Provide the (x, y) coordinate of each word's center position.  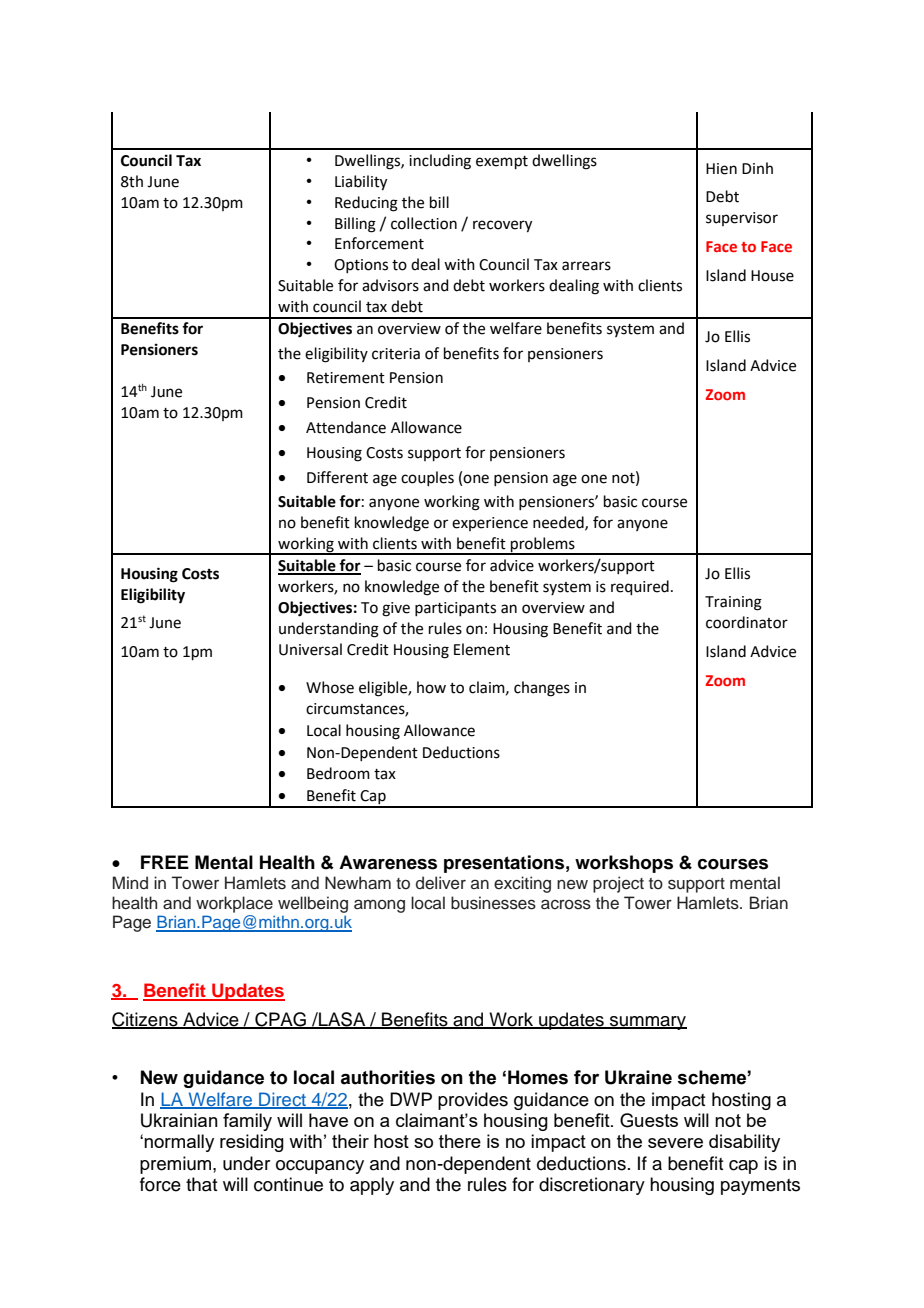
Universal (310, 649)
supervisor (742, 219)
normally (179, 1143)
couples (427, 478)
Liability (361, 183)
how (431, 687)
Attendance (346, 427)
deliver (441, 883)
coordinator (747, 622)
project (618, 884)
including (440, 162)
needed (559, 523)
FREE (165, 862)
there (460, 1141)
